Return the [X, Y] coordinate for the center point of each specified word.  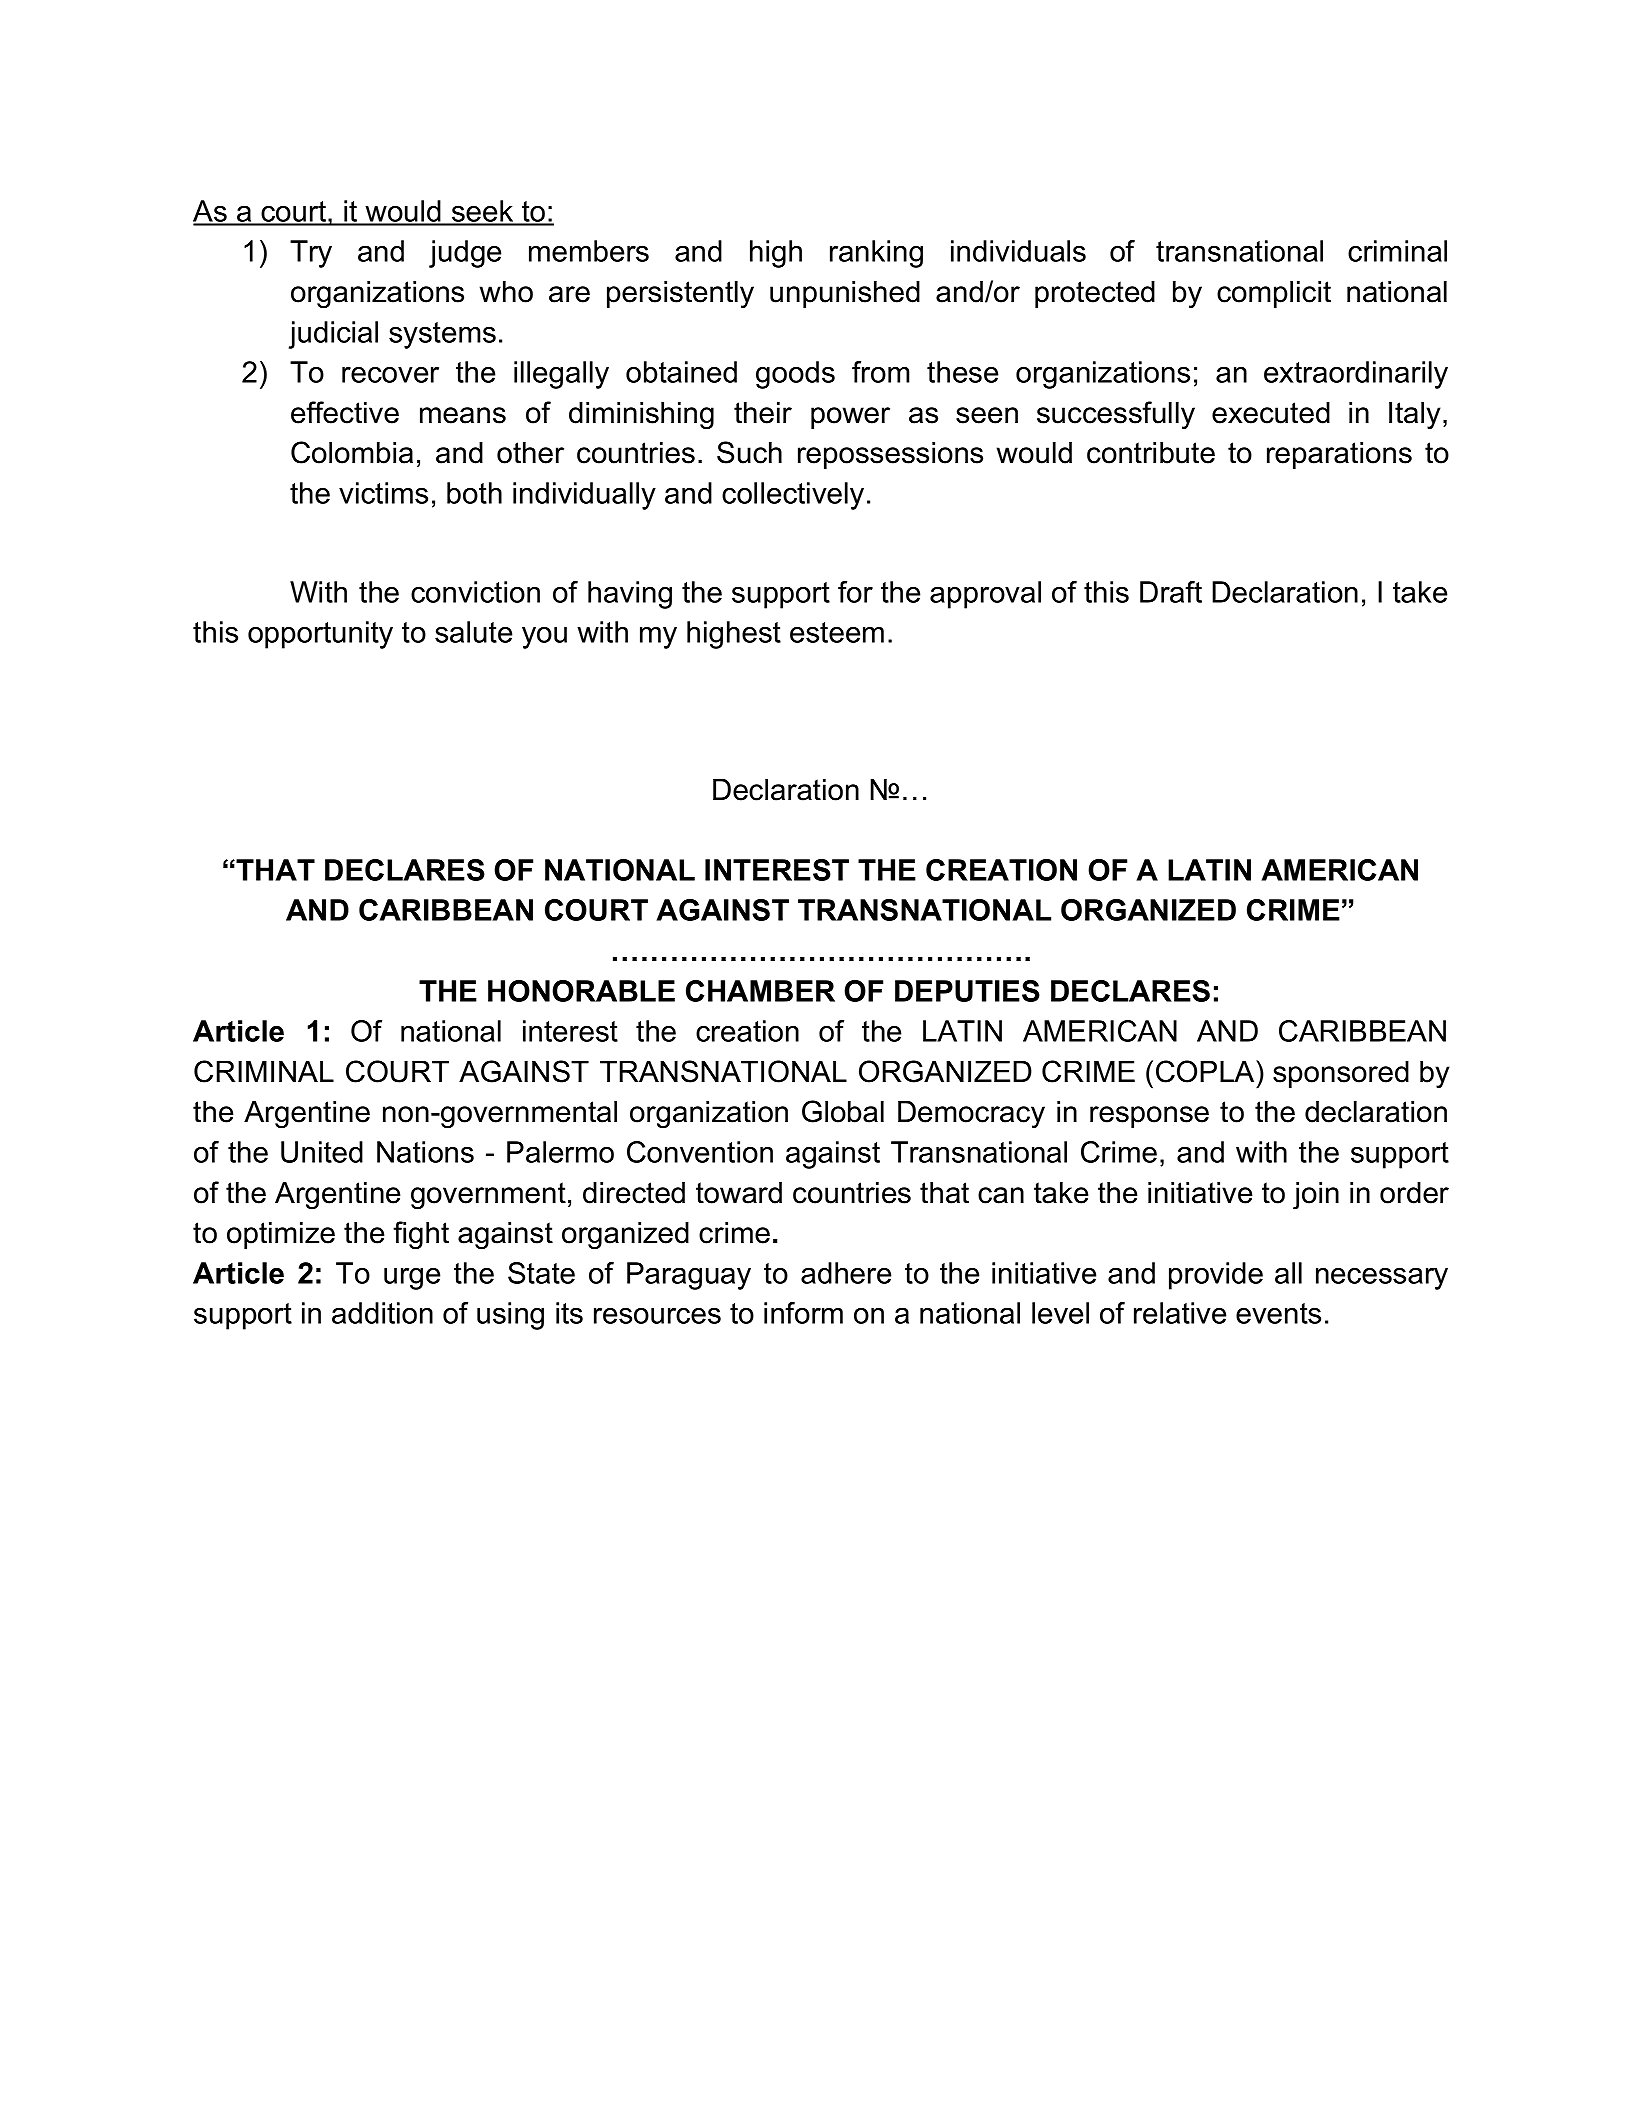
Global [843, 1111]
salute [473, 632]
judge [465, 254]
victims [383, 493]
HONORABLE [581, 991]
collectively [793, 496]
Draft [1171, 592]
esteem [837, 632]
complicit [1274, 294]
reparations [1339, 455]
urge [412, 1279]
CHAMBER [760, 991]
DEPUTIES [967, 991]
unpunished [845, 294]
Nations [425, 1152]
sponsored [1341, 1074]
